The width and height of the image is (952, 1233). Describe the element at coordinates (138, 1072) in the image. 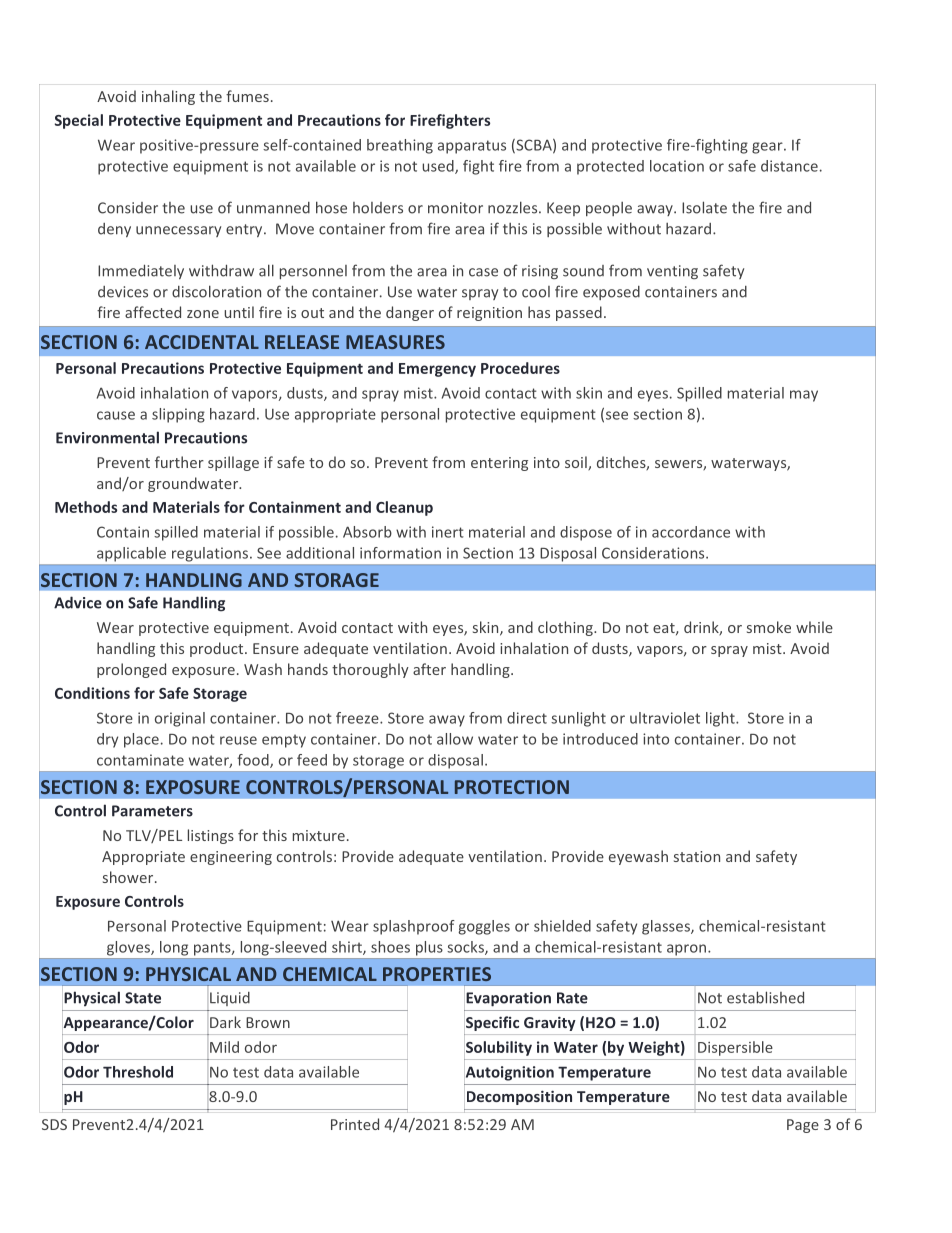

I see `Threshold` at that location.
